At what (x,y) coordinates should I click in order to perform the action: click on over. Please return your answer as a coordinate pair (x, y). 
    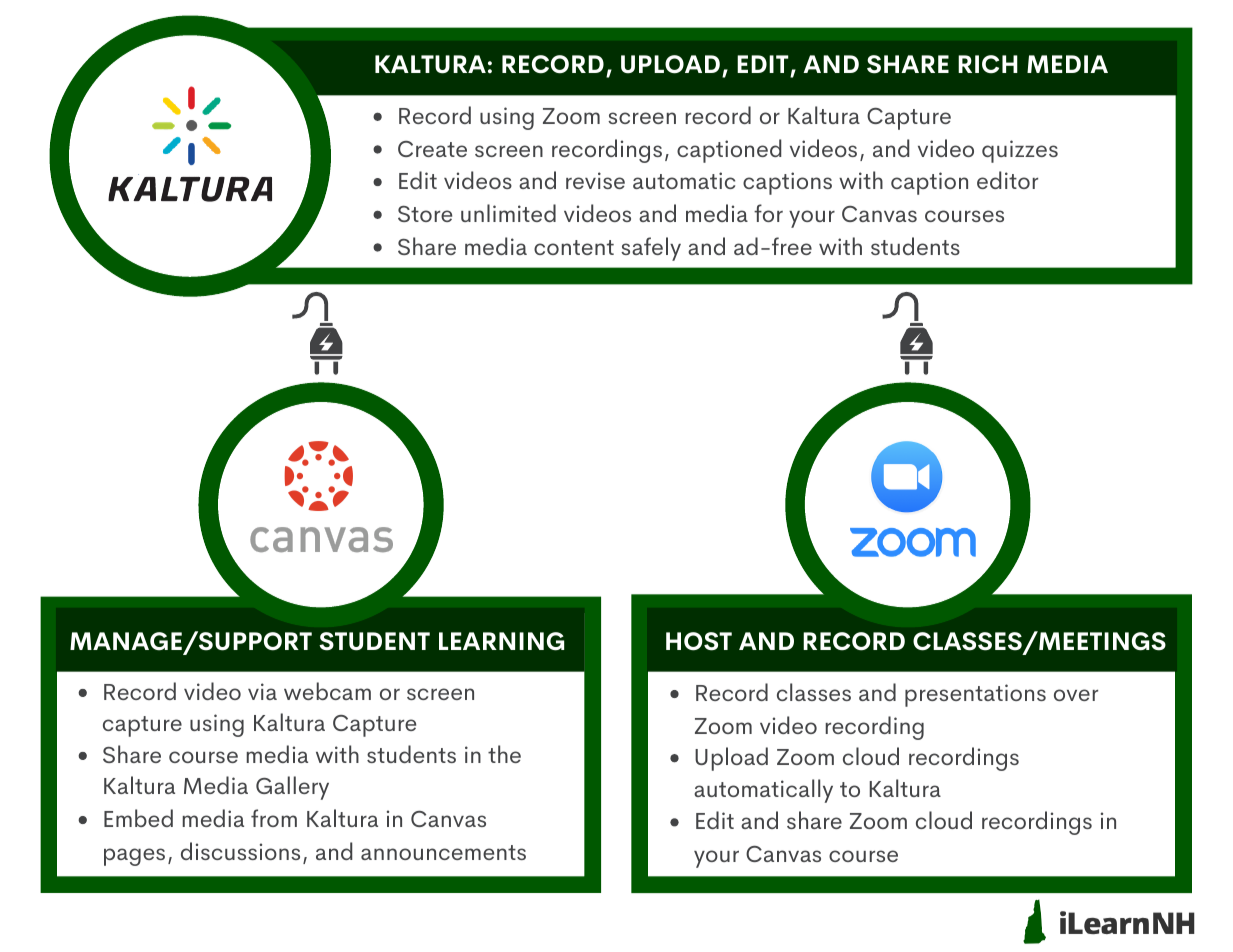
    Looking at the image, I should click on (1076, 695).
